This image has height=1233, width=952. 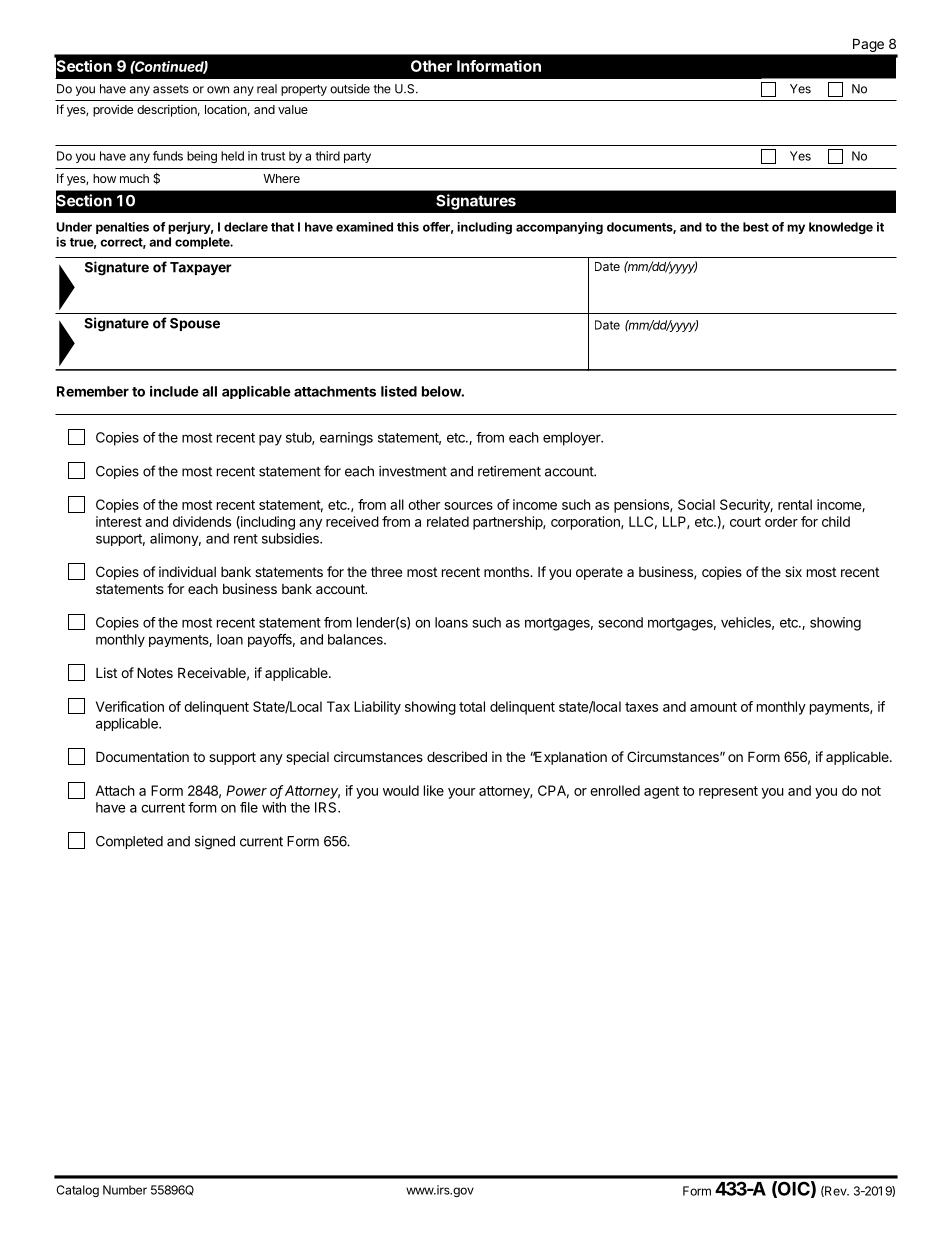 What do you see at coordinates (756, 227) in the image?
I see `best` at bounding box center [756, 227].
